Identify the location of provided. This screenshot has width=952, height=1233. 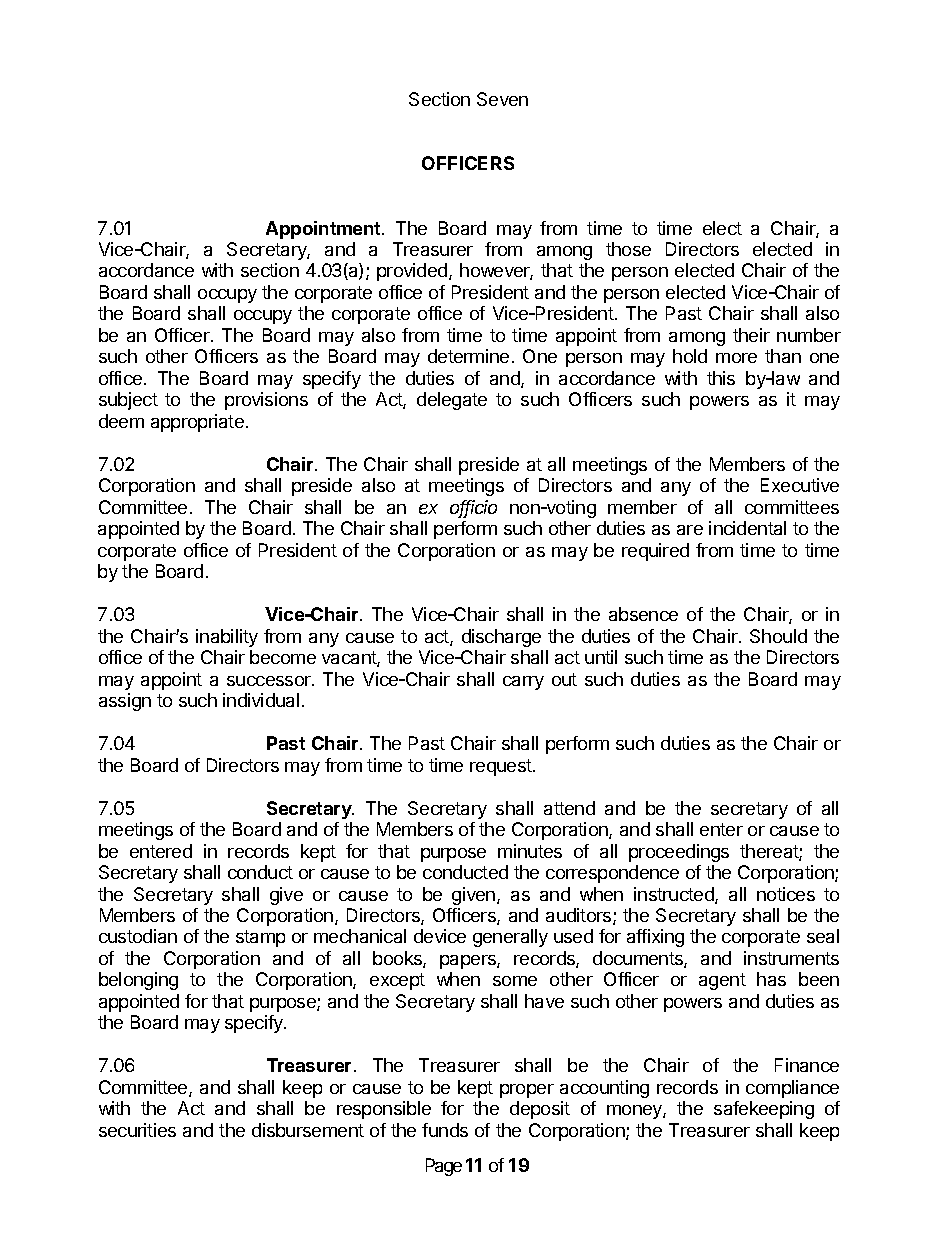
(413, 272).
